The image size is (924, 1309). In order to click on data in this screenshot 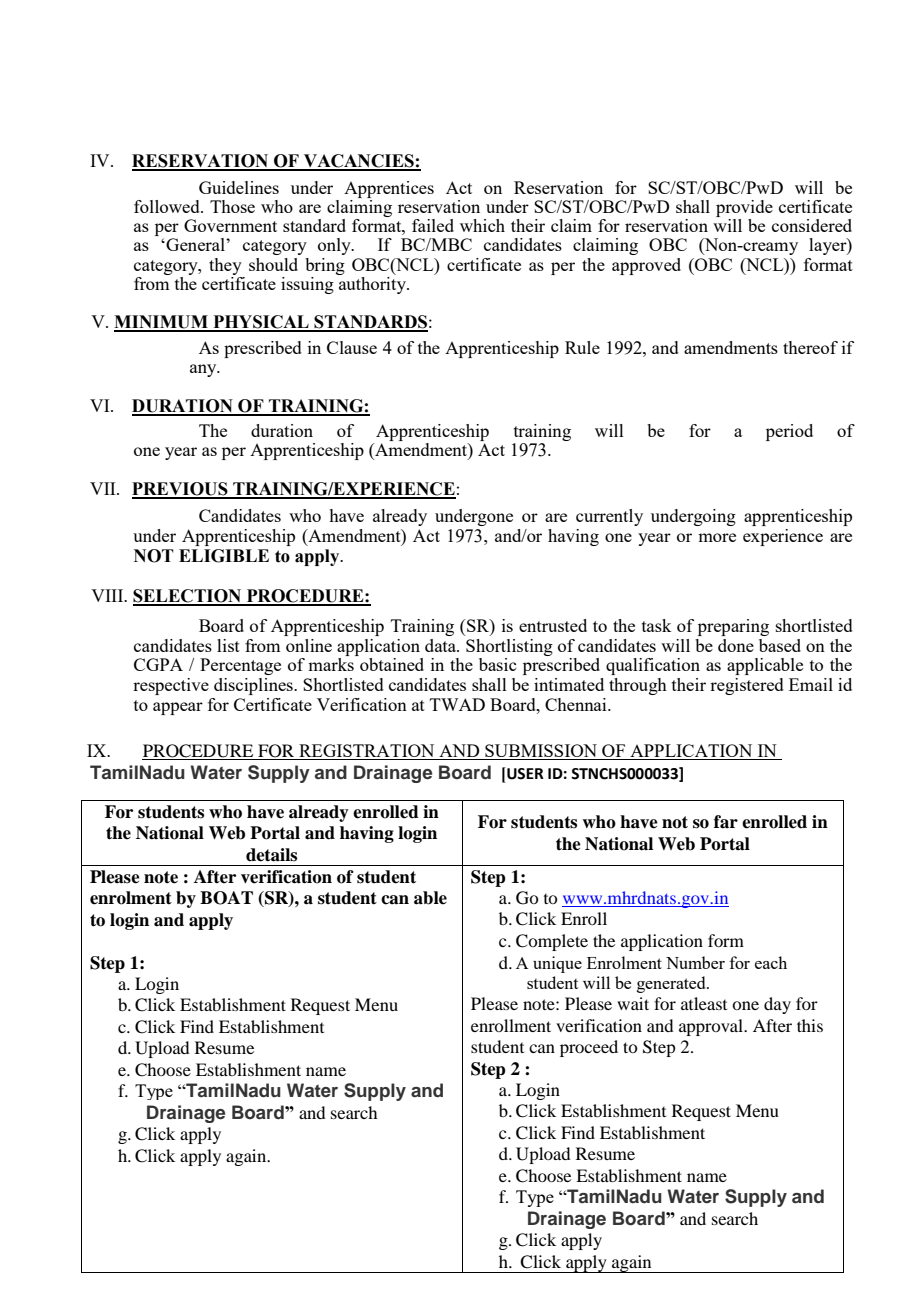, I will do `click(441, 645)`.
